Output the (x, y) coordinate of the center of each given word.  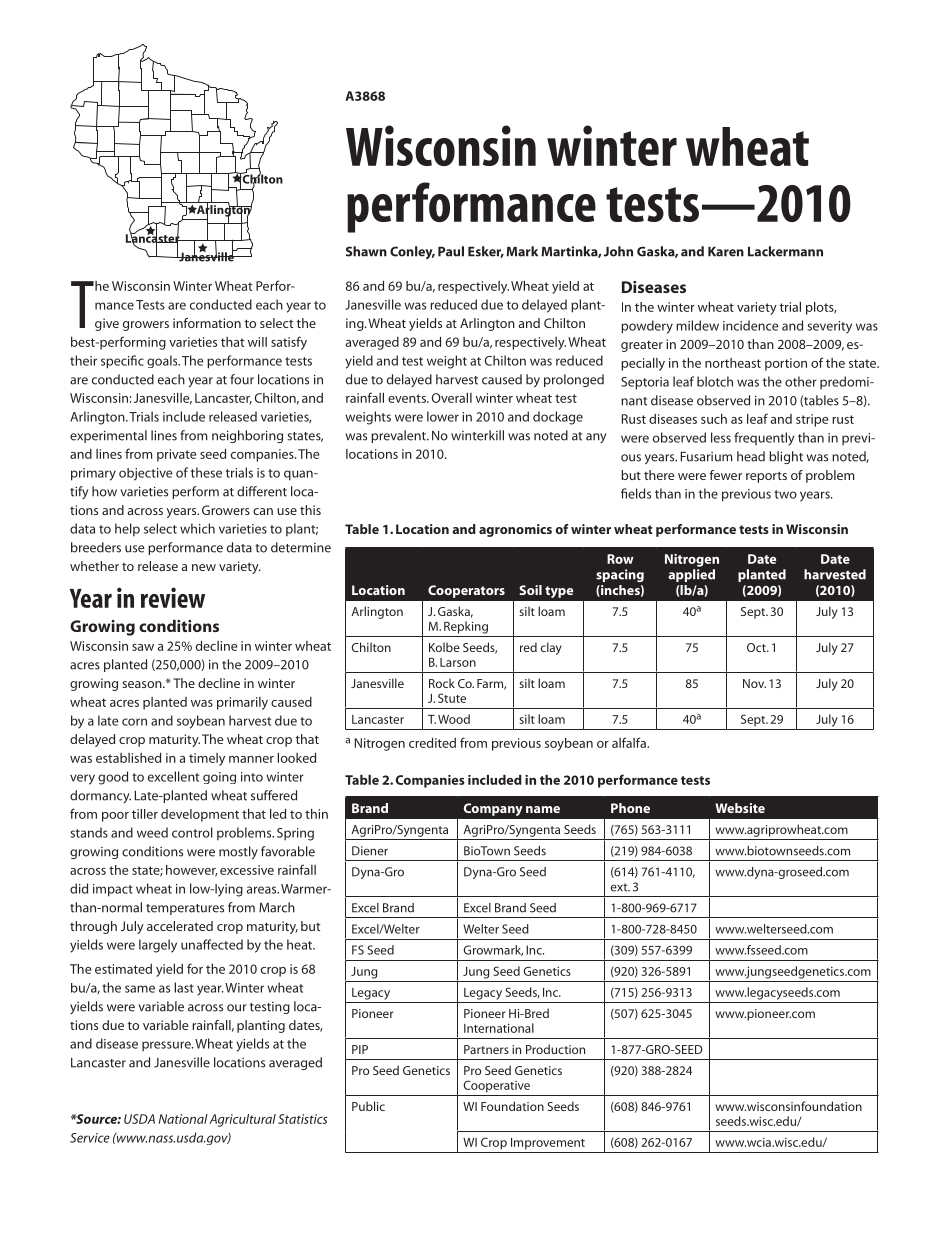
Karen (726, 252)
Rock (442, 683)
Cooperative (496, 1086)
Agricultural (242, 1120)
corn (134, 722)
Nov (754, 683)
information (207, 323)
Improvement (548, 1144)
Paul (451, 251)
